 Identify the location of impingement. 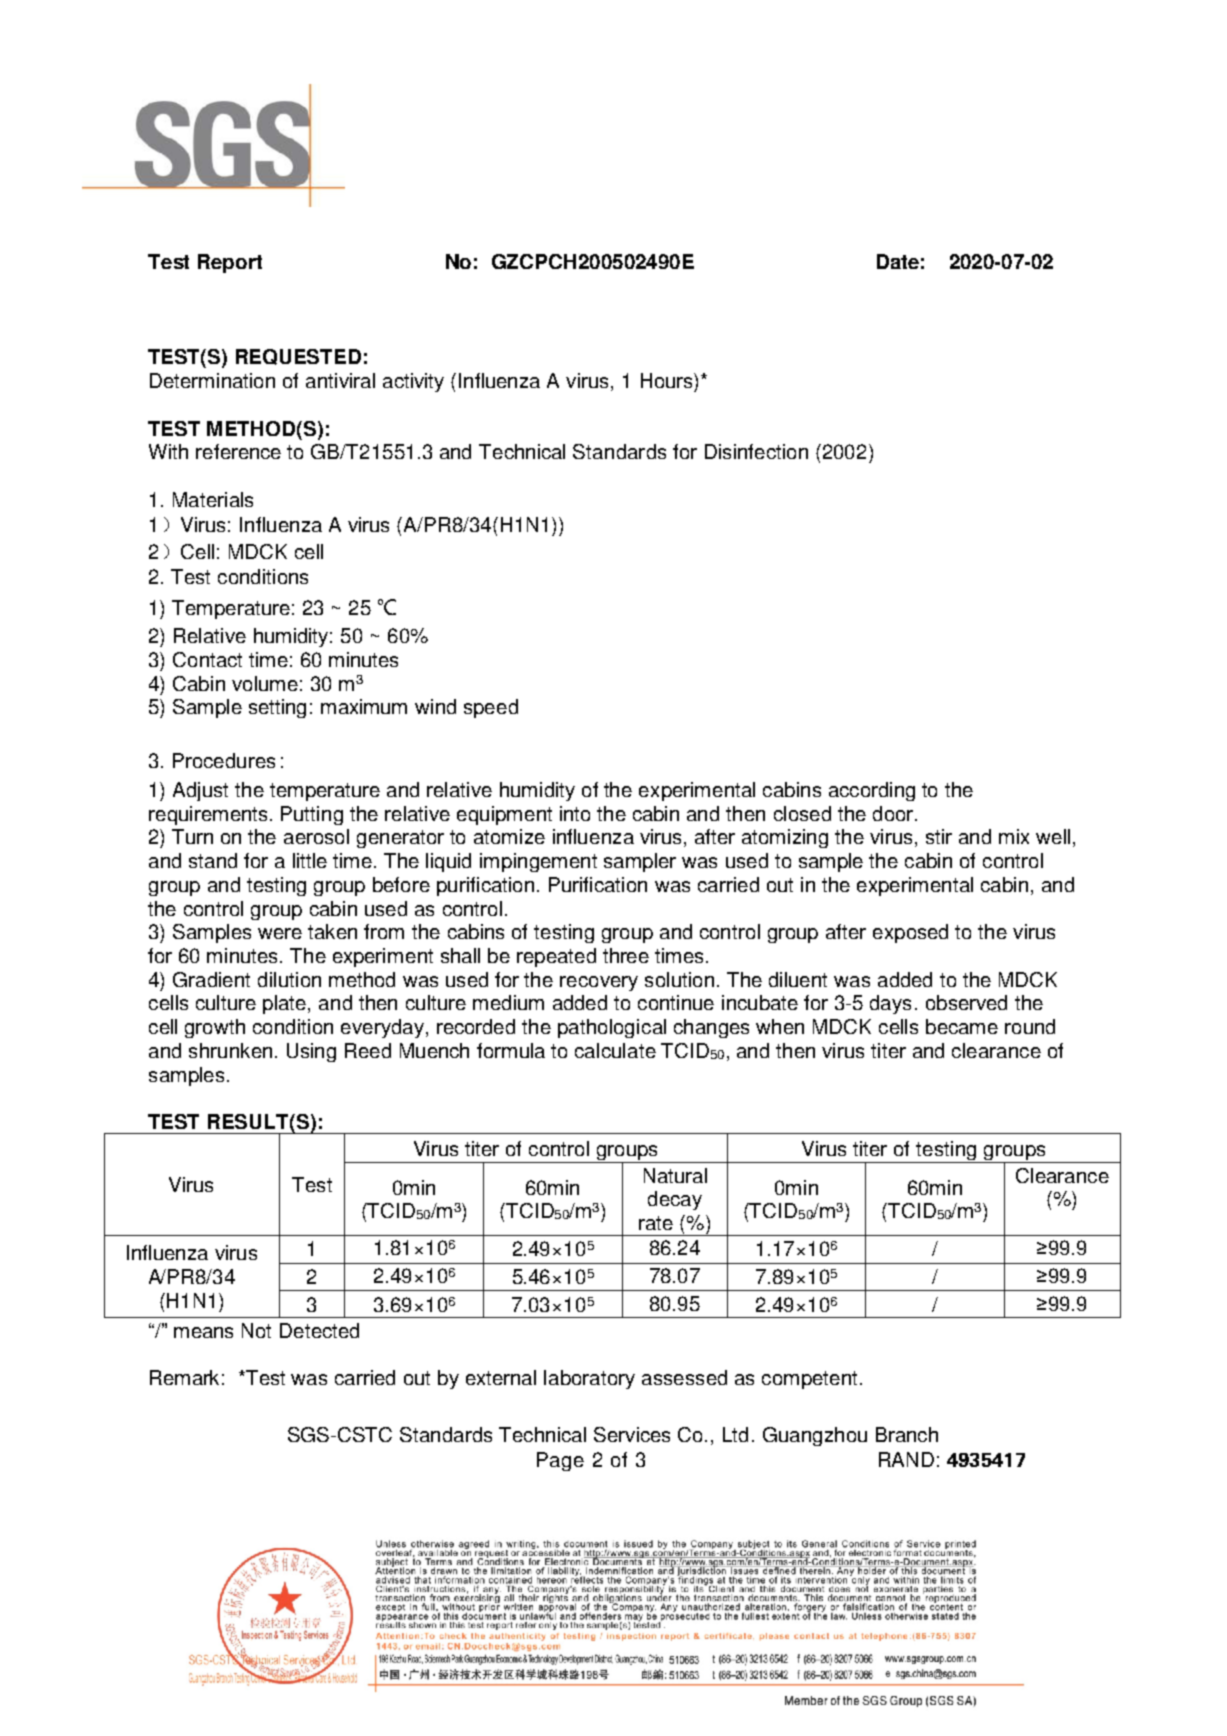
(538, 862).
